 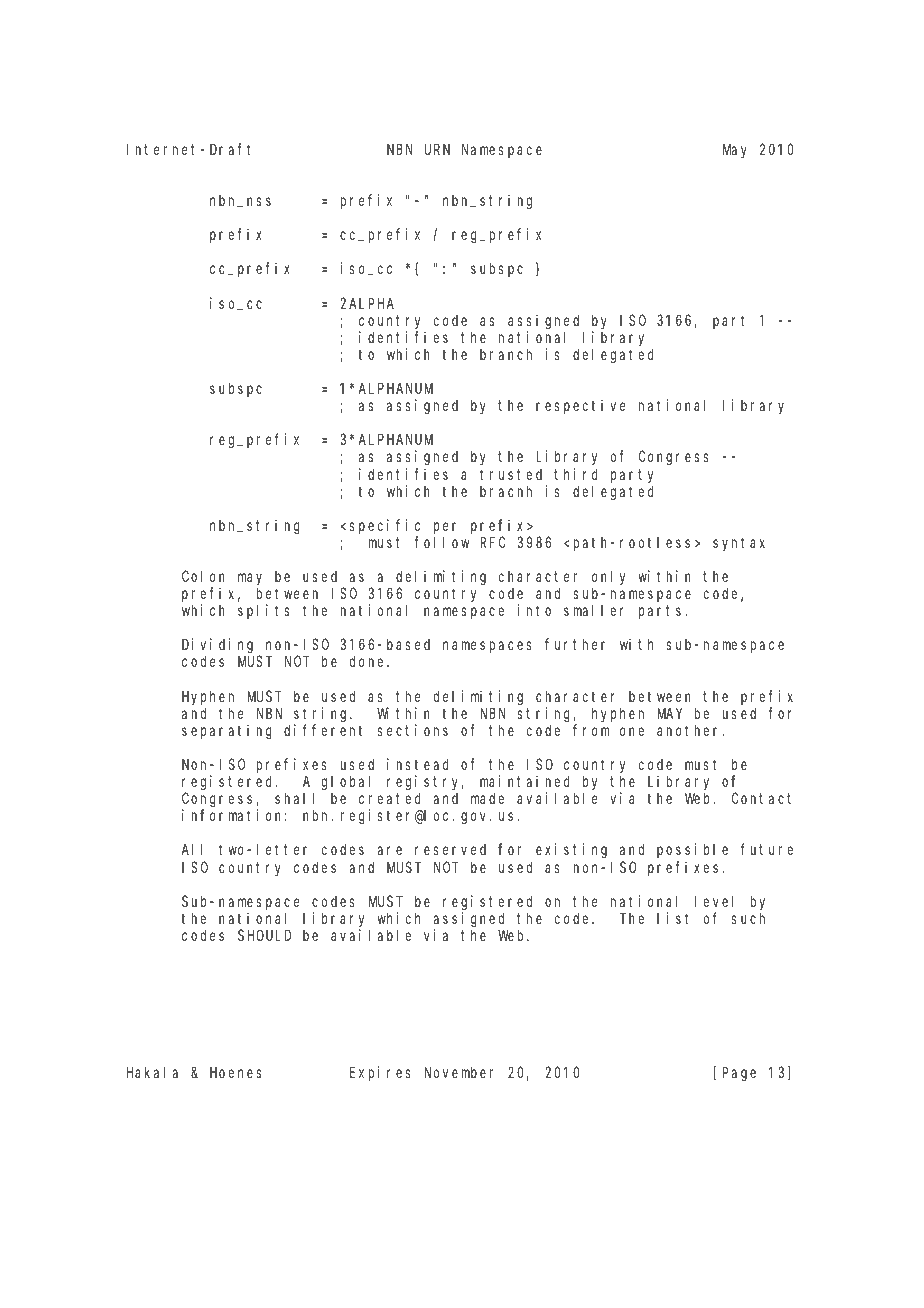 I want to click on respective, so click(x=580, y=406).
